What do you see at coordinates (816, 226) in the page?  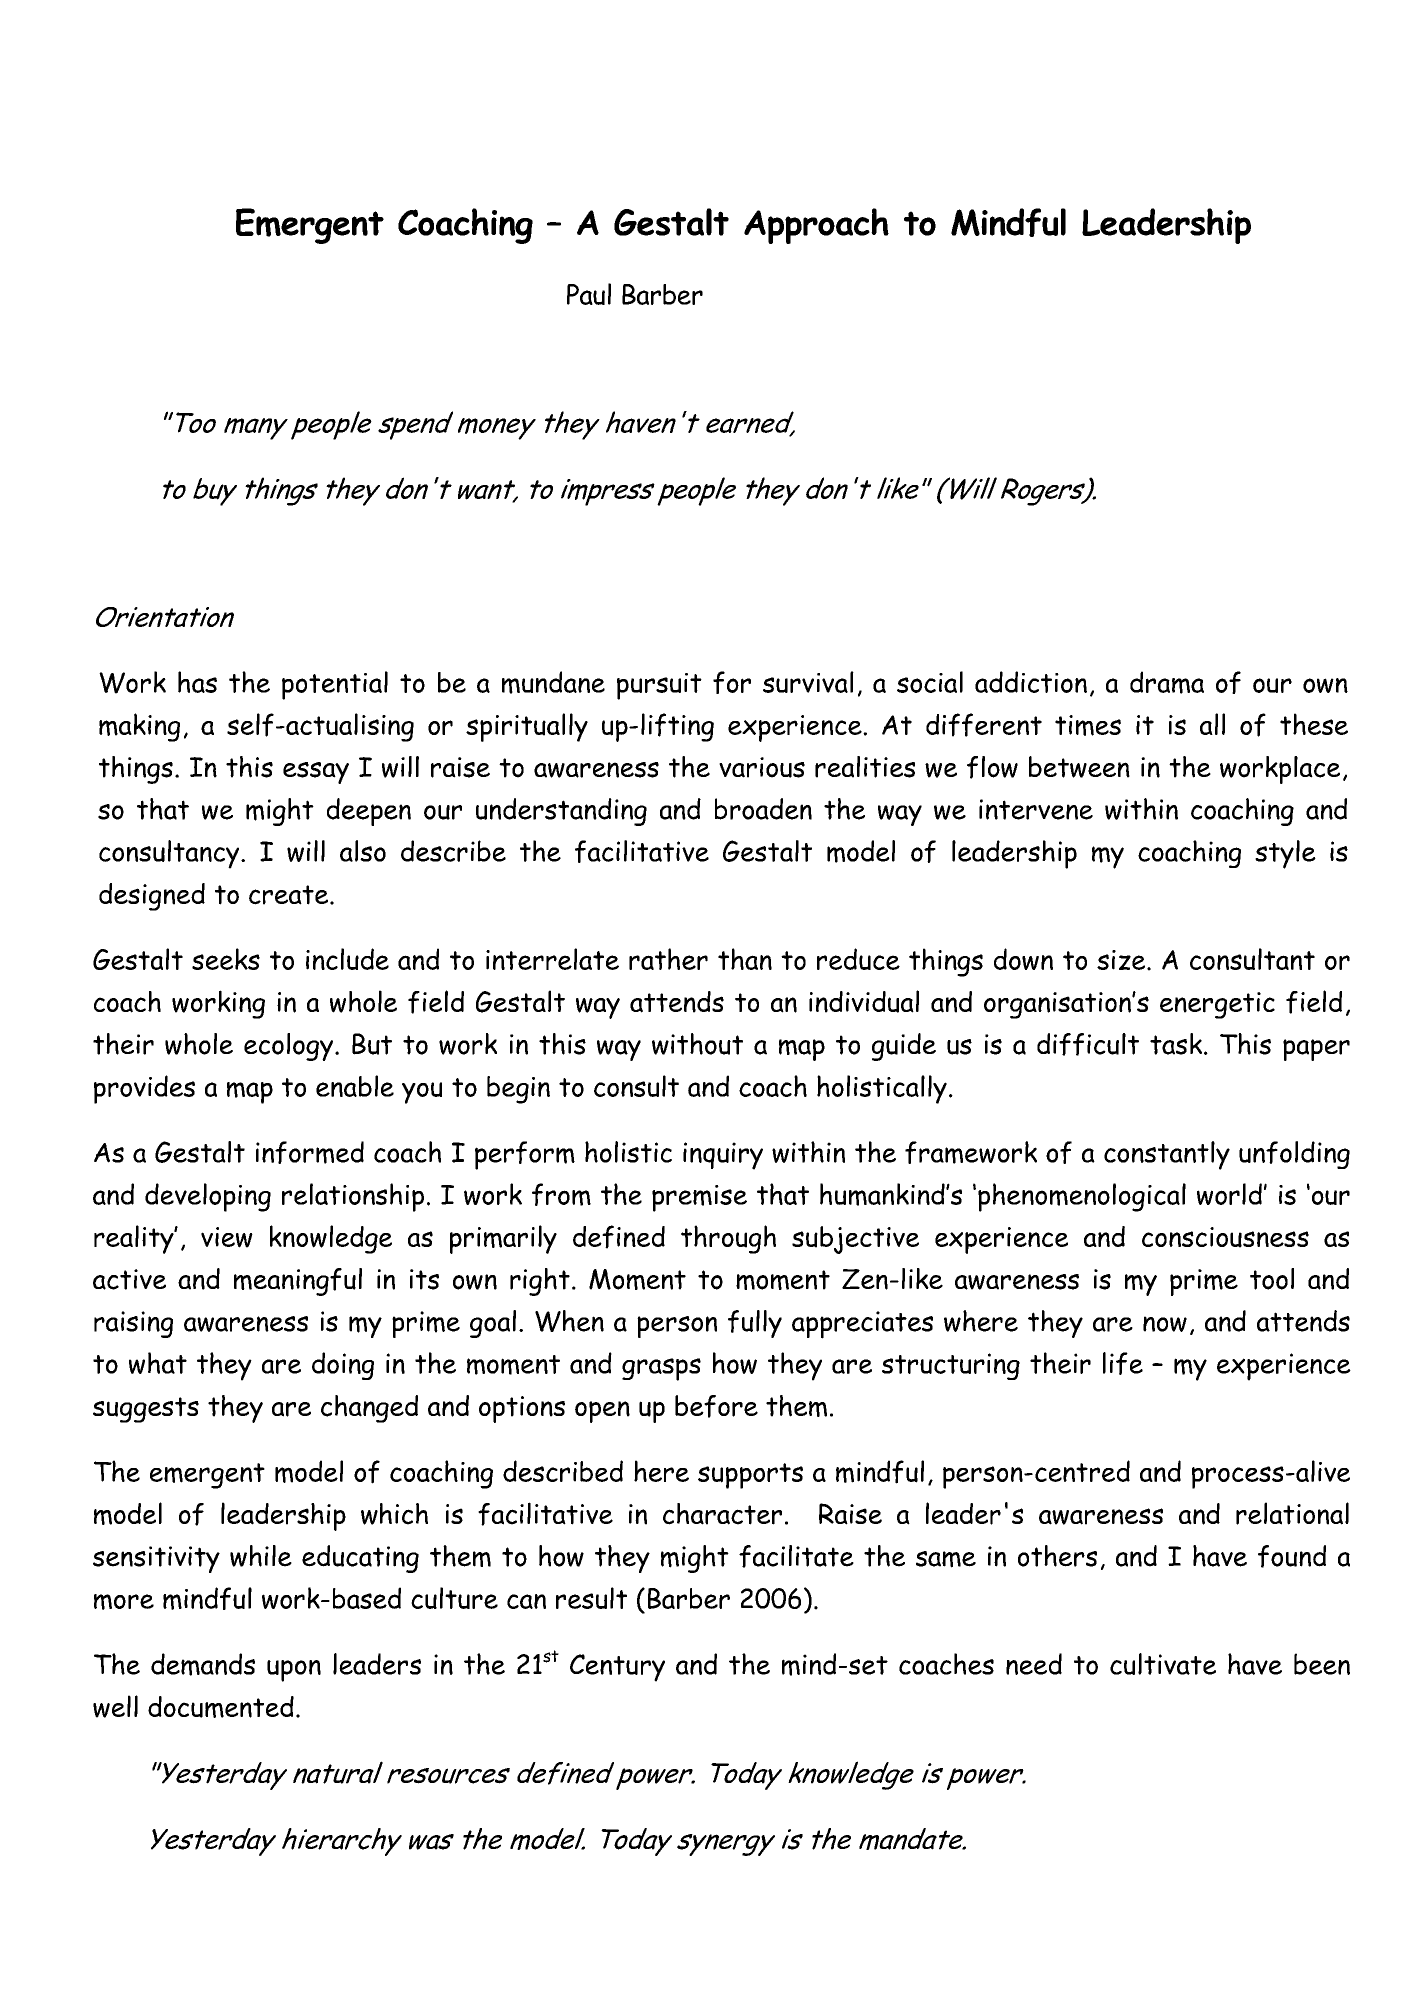 I see `Approach` at bounding box center [816, 226].
